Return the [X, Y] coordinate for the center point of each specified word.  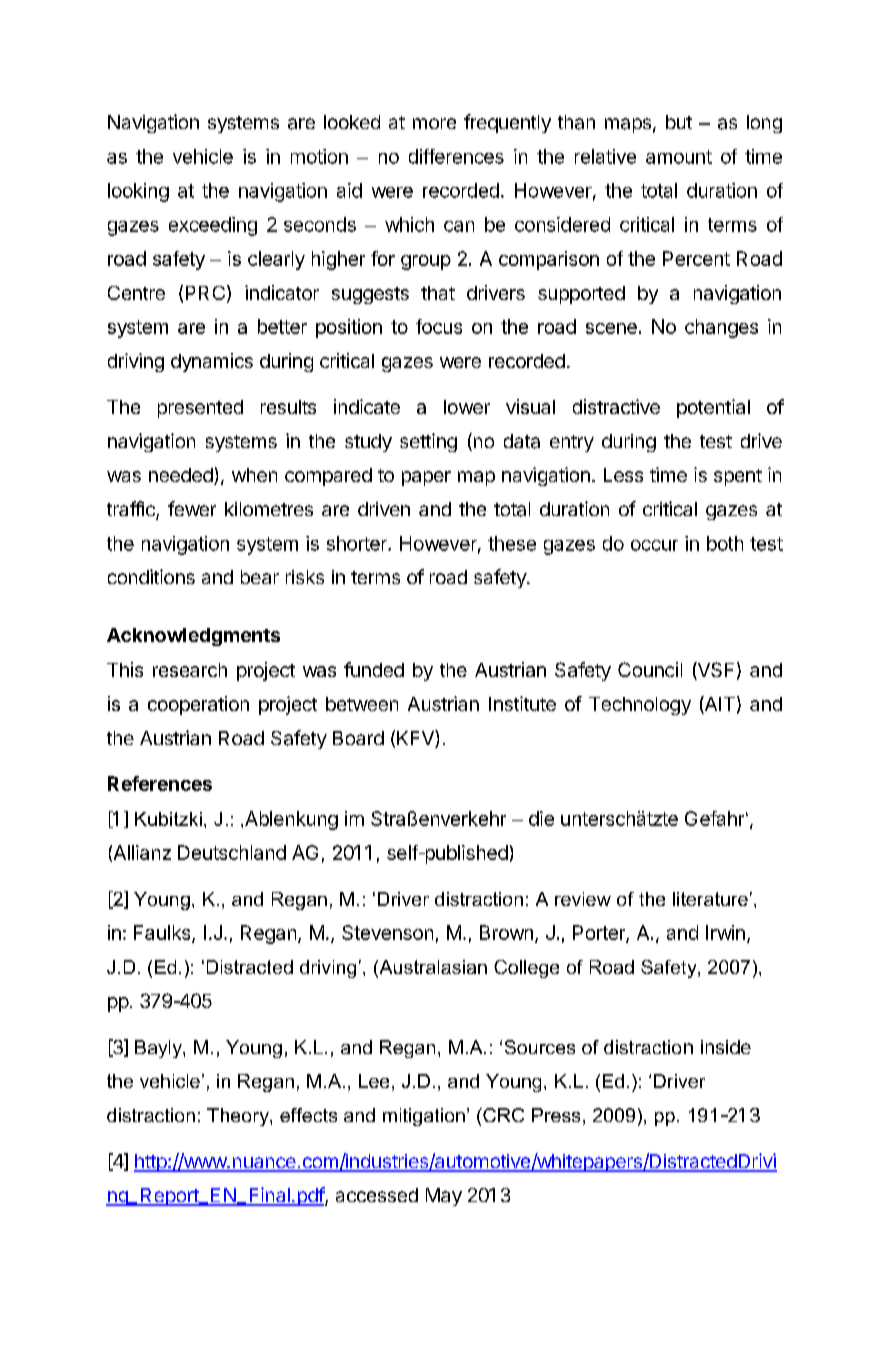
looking [138, 192]
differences [456, 156]
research [190, 670]
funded [374, 669]
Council [650, 669]
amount [679, 157]
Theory [239, 1117]
